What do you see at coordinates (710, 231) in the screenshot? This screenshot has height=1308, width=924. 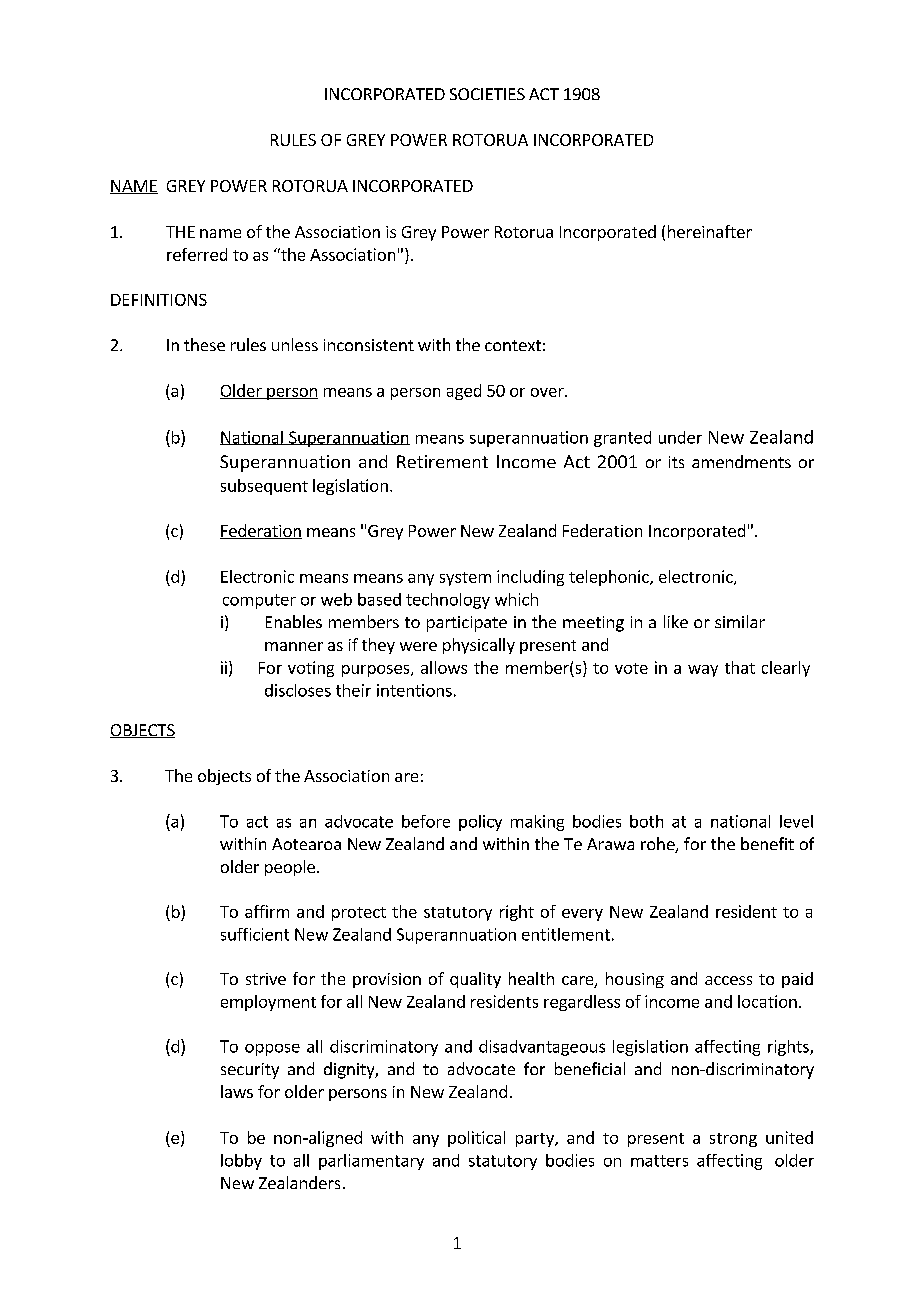 I see `hereinafter` at bounding box center [710, 231].
